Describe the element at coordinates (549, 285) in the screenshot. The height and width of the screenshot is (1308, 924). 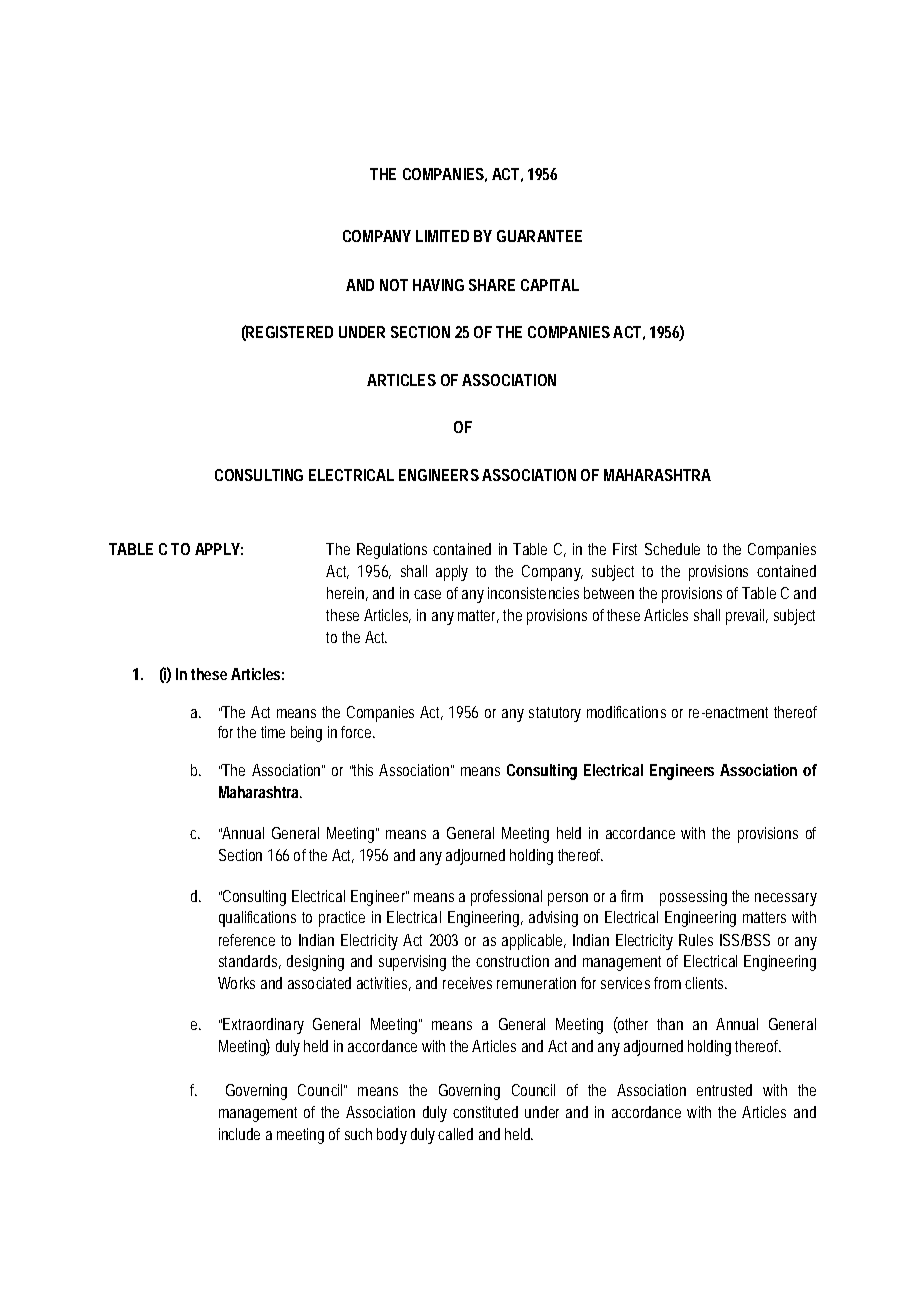
I see `CAPITAL` at that location.
